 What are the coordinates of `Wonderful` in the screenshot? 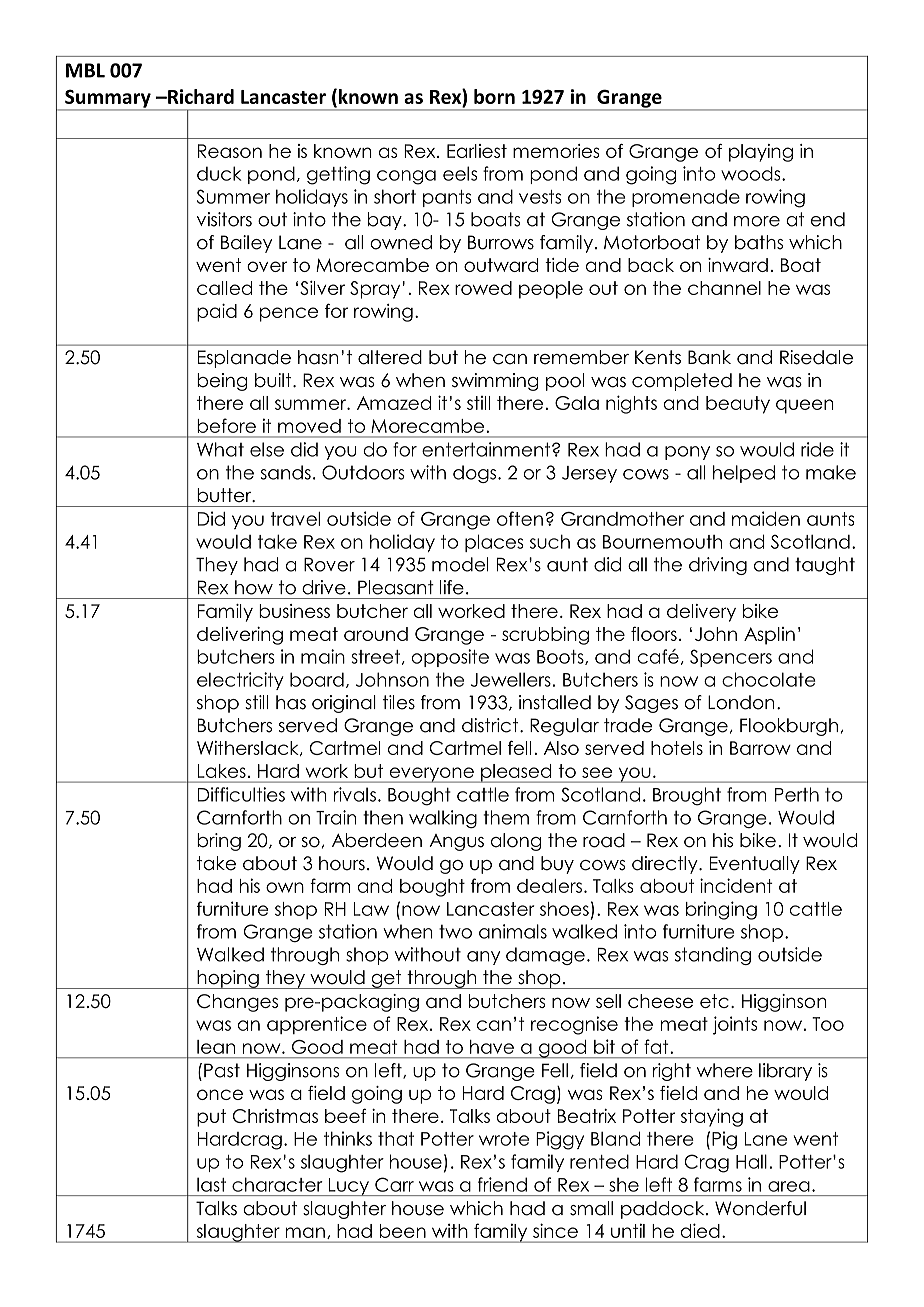 It's located at (760, 1208).
